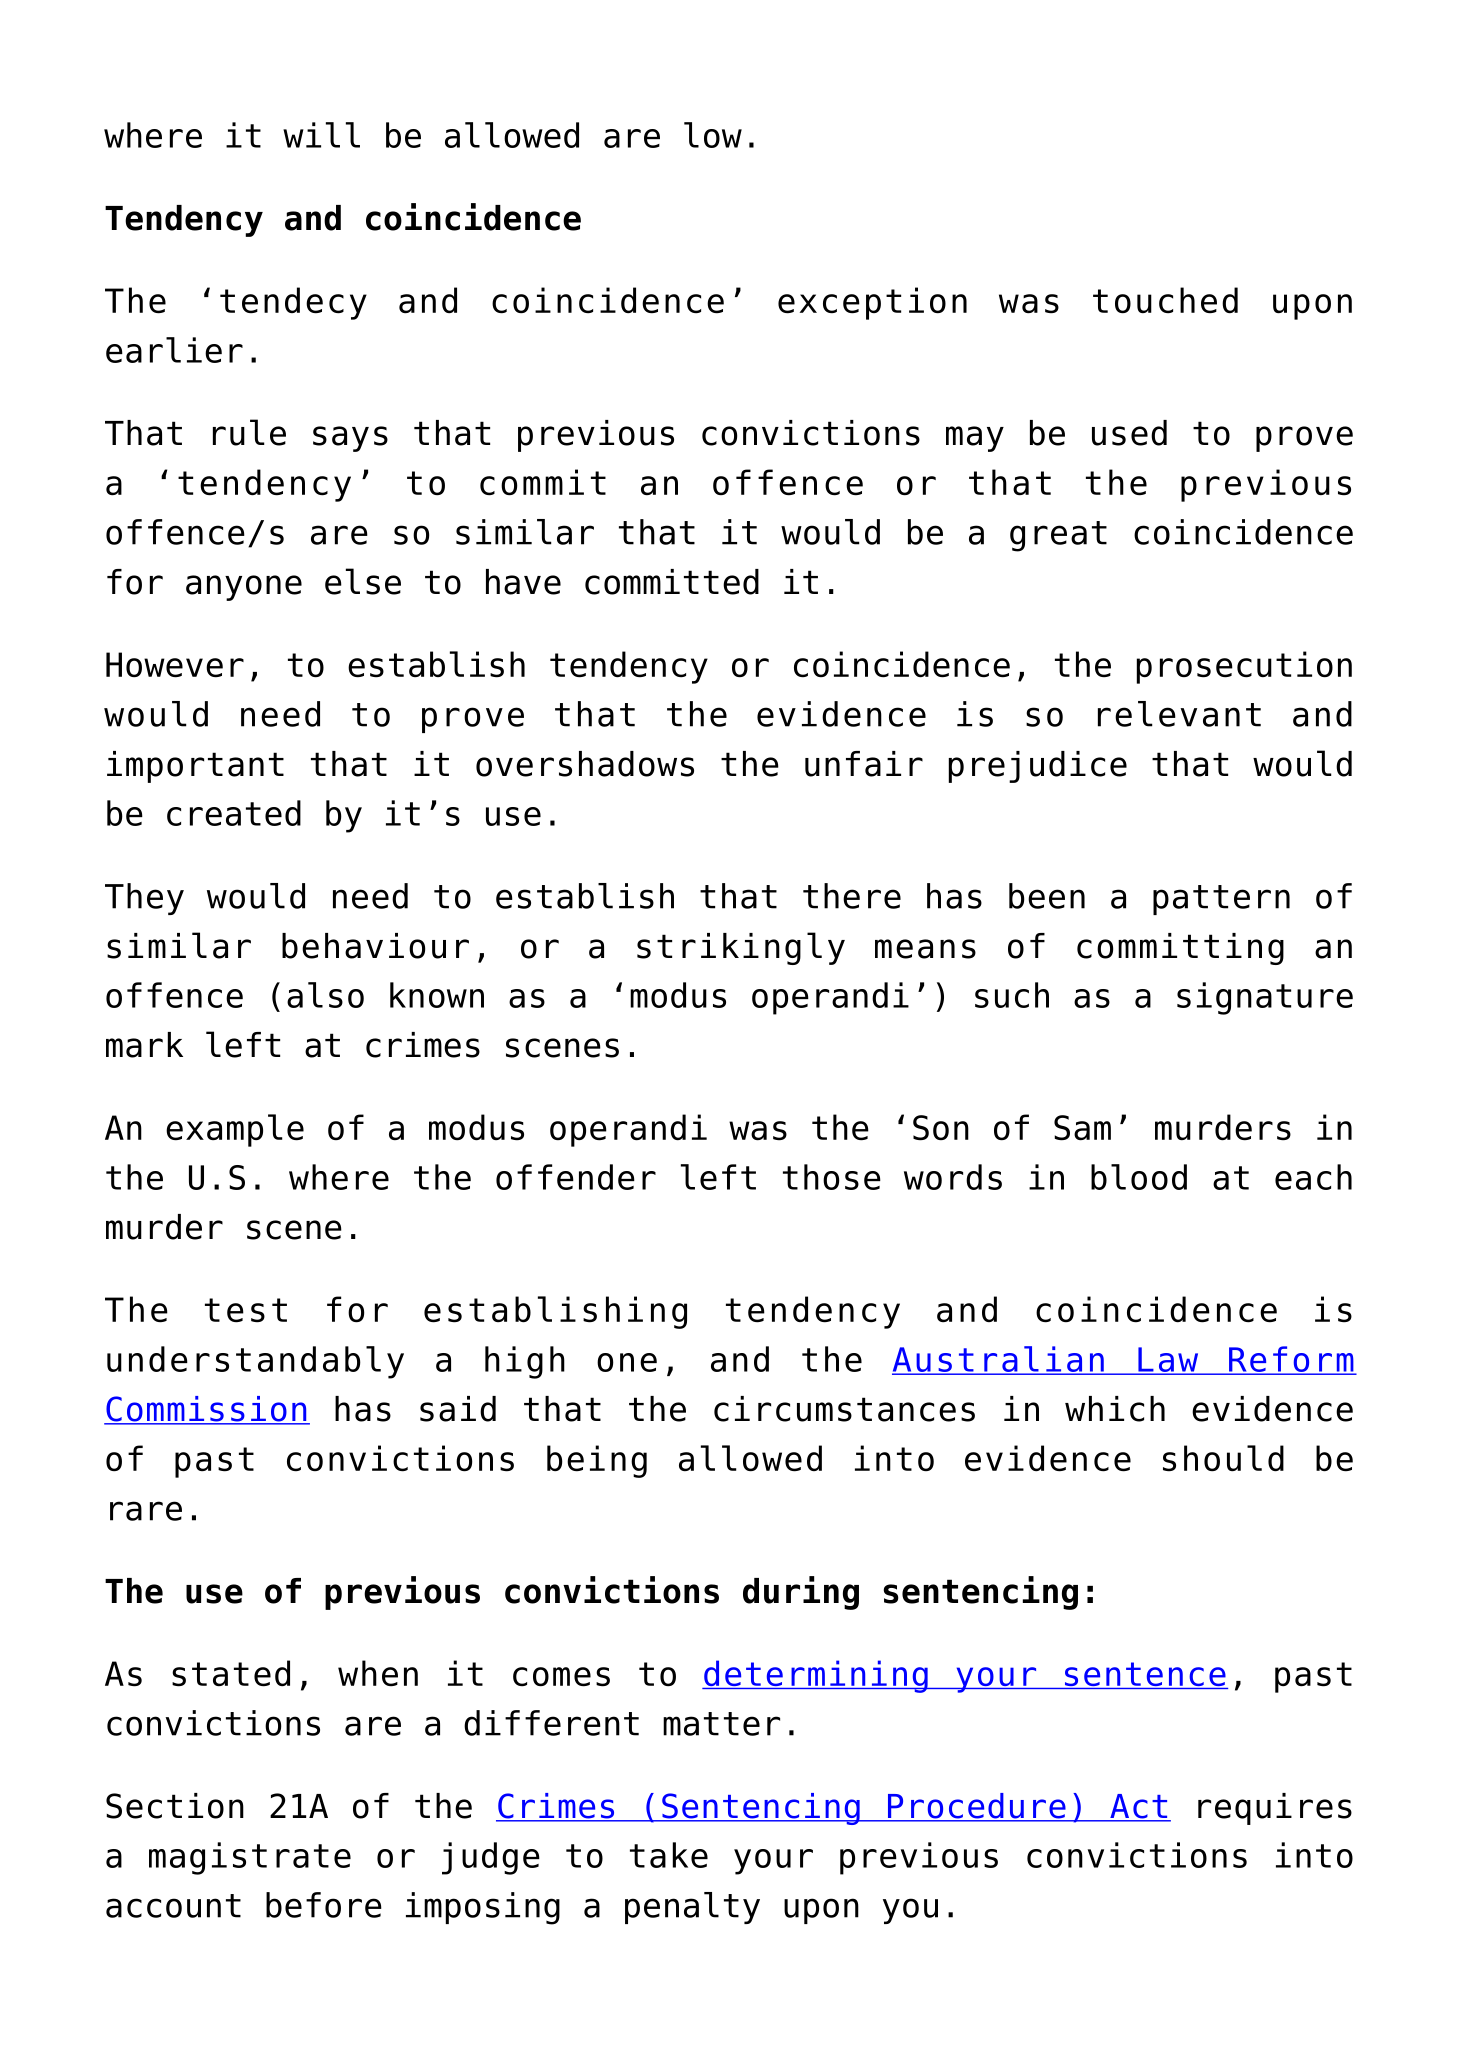 This page has width=1459, height=2063. I want to click on circumstances, so click(844, 1409).
